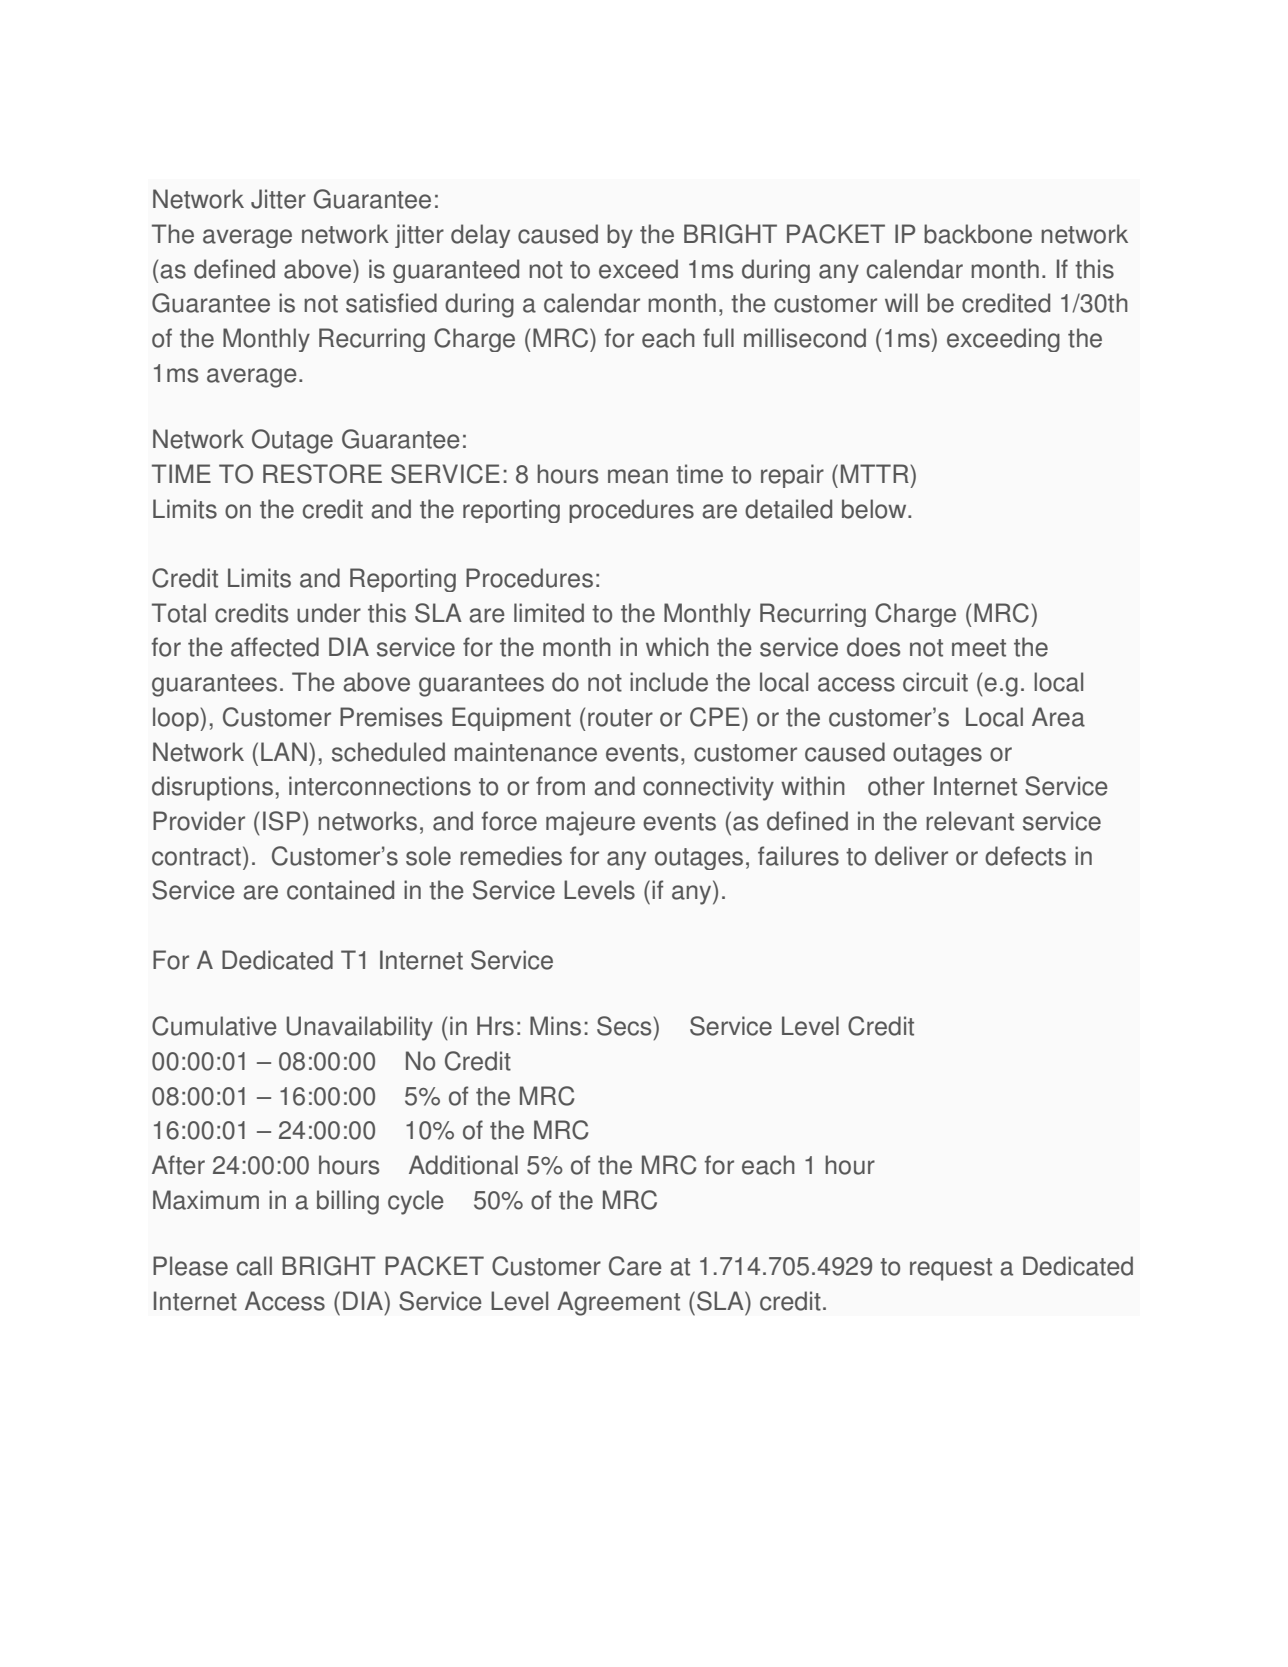 Image resolution: width=1288 pixels, height=1667 pixels. Describe the element at coordinates (979, 648) in the page. I see `meet` at that location.
